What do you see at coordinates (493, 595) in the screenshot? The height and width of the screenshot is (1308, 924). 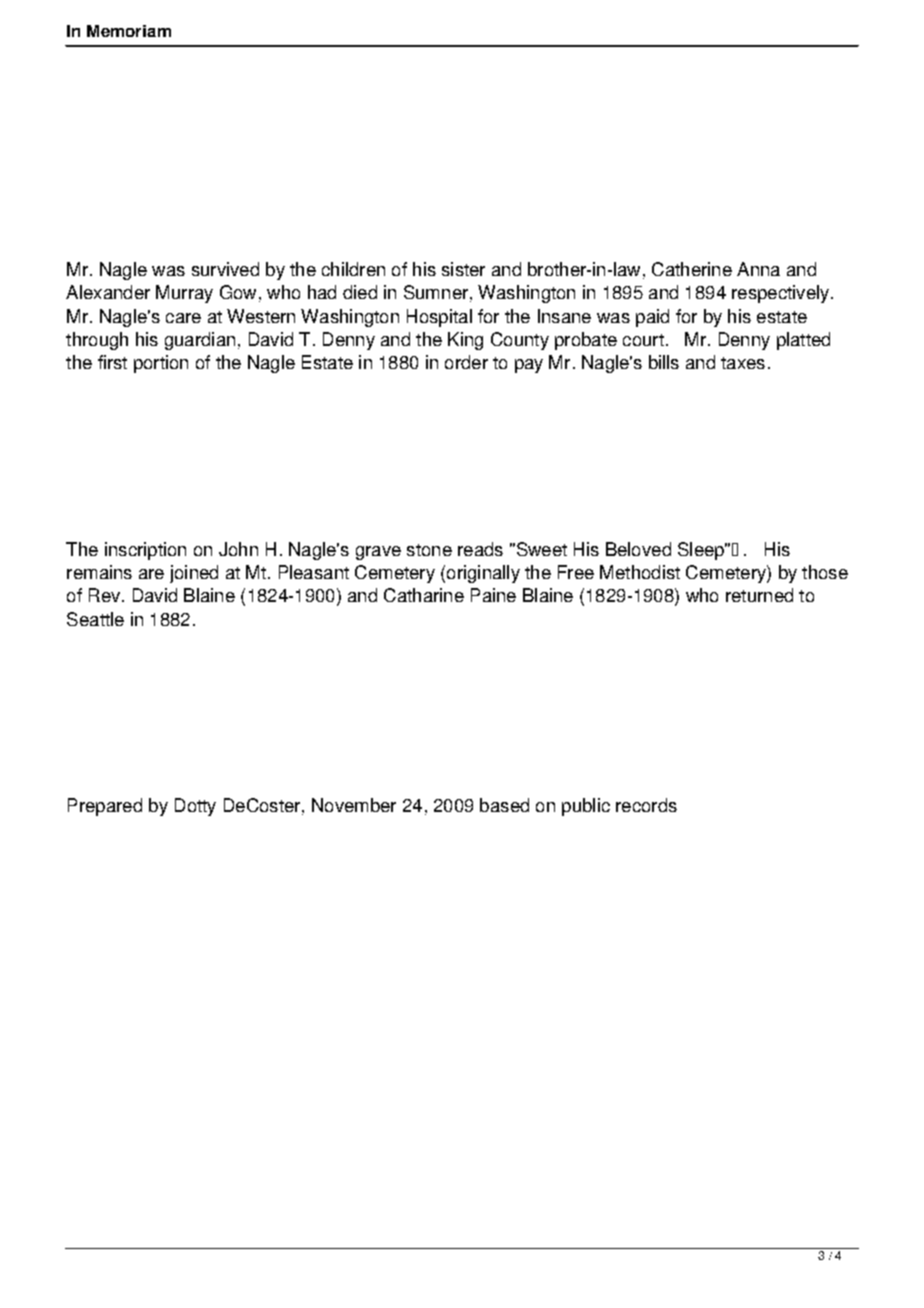 I see `Paine` at bounding box center [493, 595].
